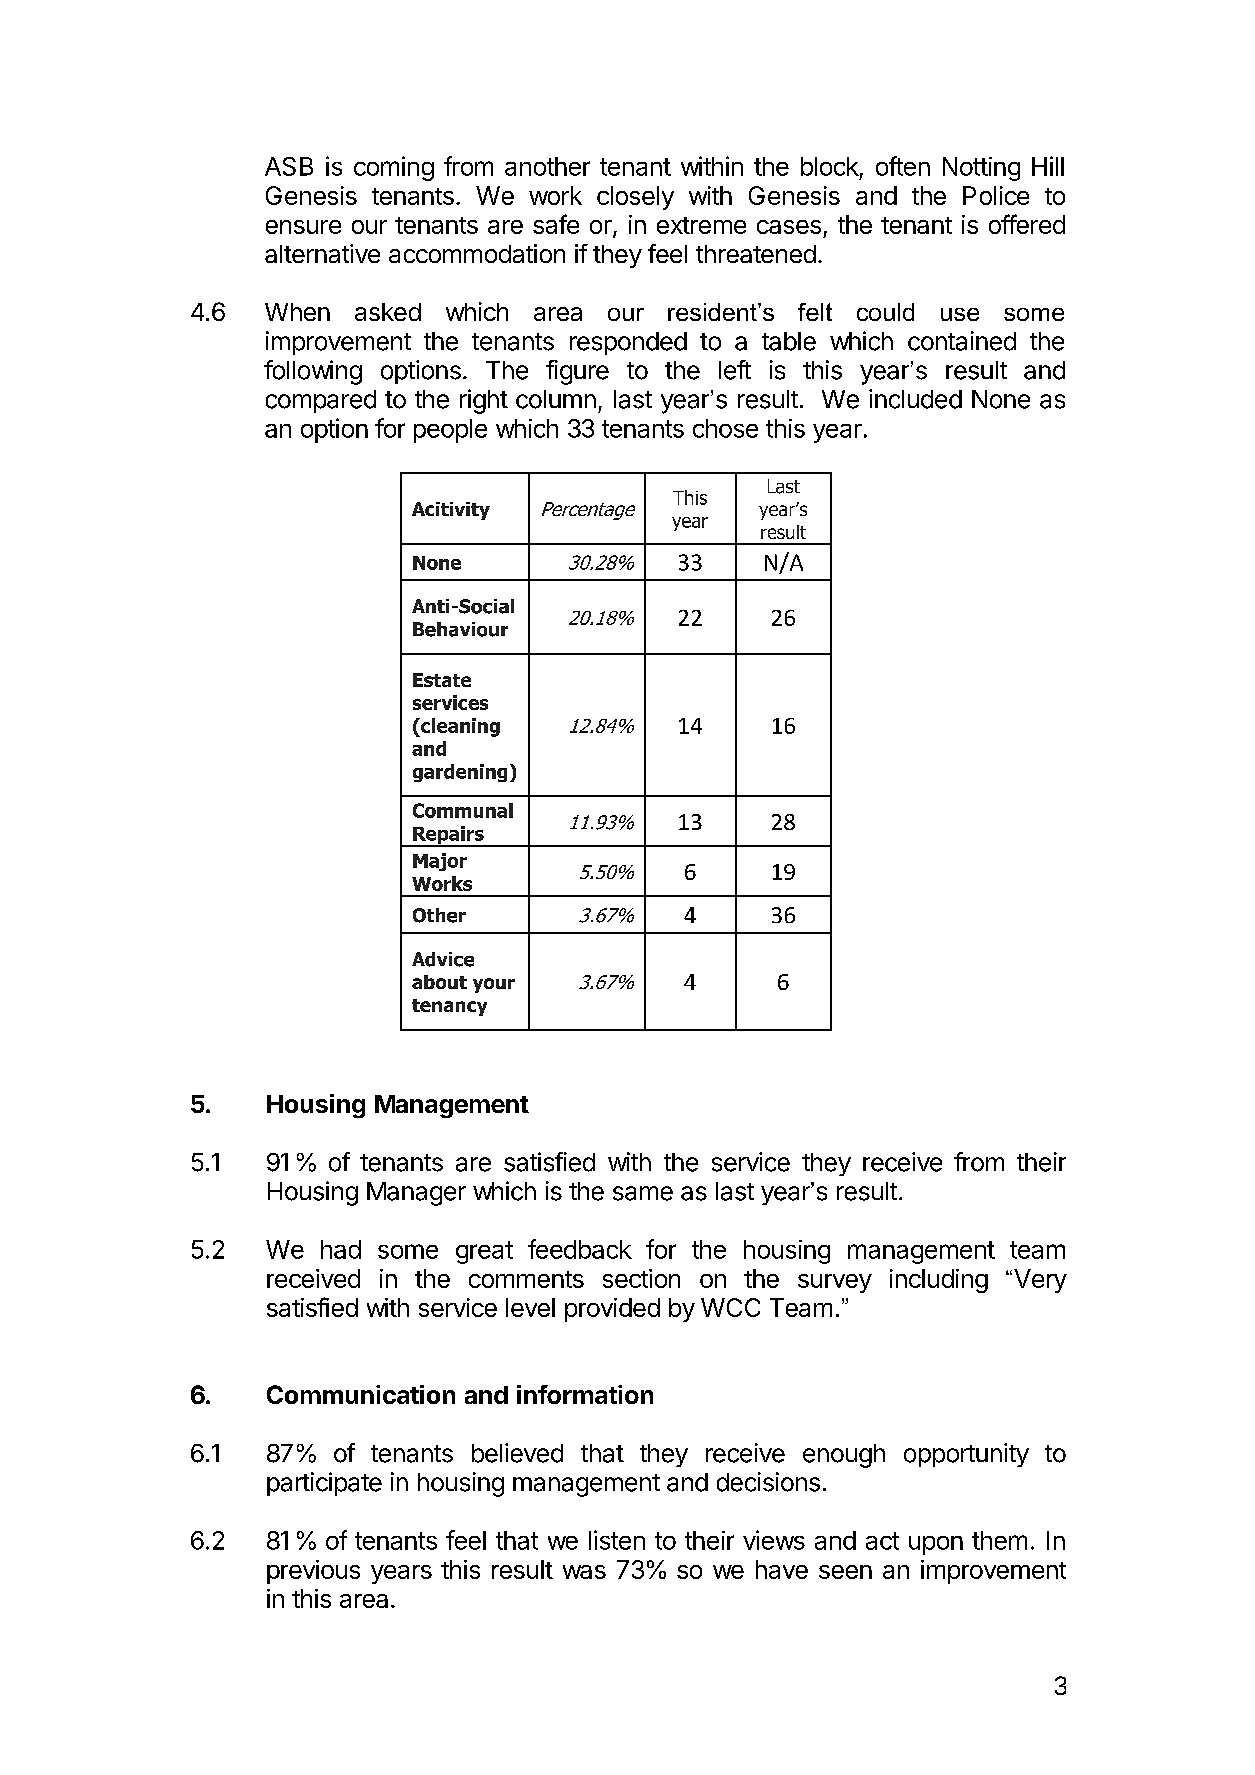 The height and width of the screenshot is (1775, 1255). What do you see at coordinates (962, 341) in the screenshot?
I see `contained` at bounding box center [962, 341].
